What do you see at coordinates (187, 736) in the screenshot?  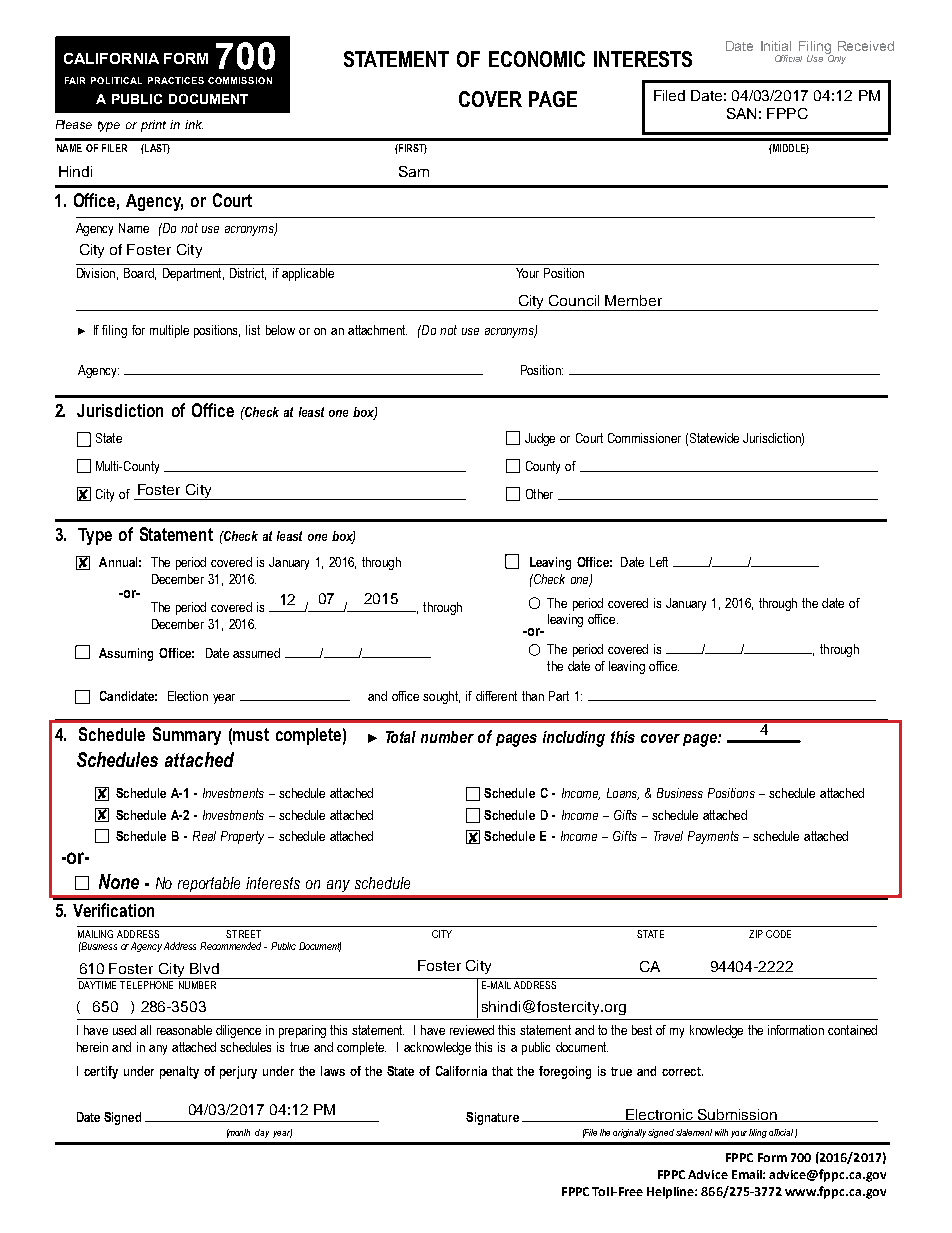 I see `Summary` at bounding box center [187, 736].
